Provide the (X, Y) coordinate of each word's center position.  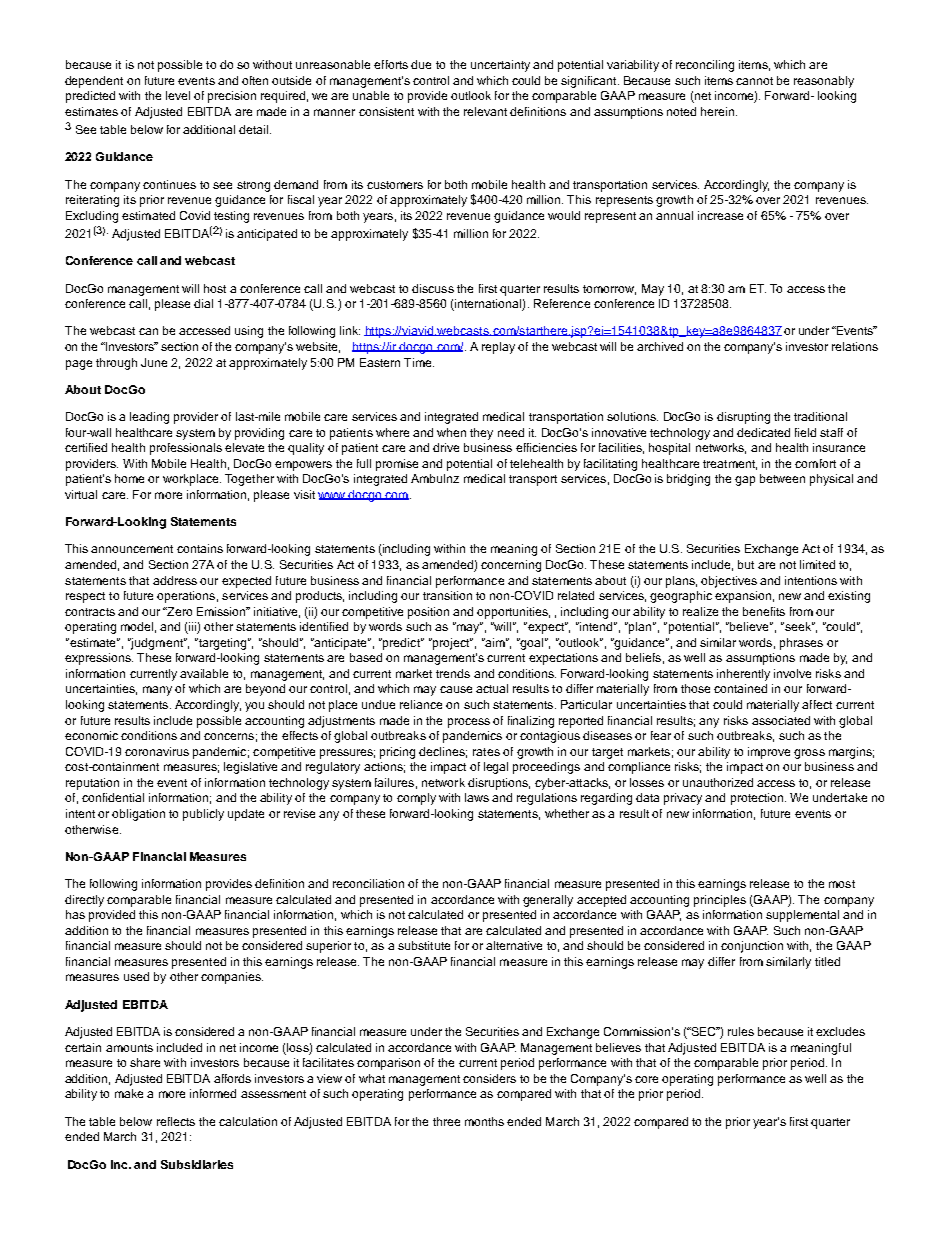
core (646, 1079)
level (178, 95)
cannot (754, 81)
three (446, 1121)
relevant (485, 111)
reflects (176, 1121)
